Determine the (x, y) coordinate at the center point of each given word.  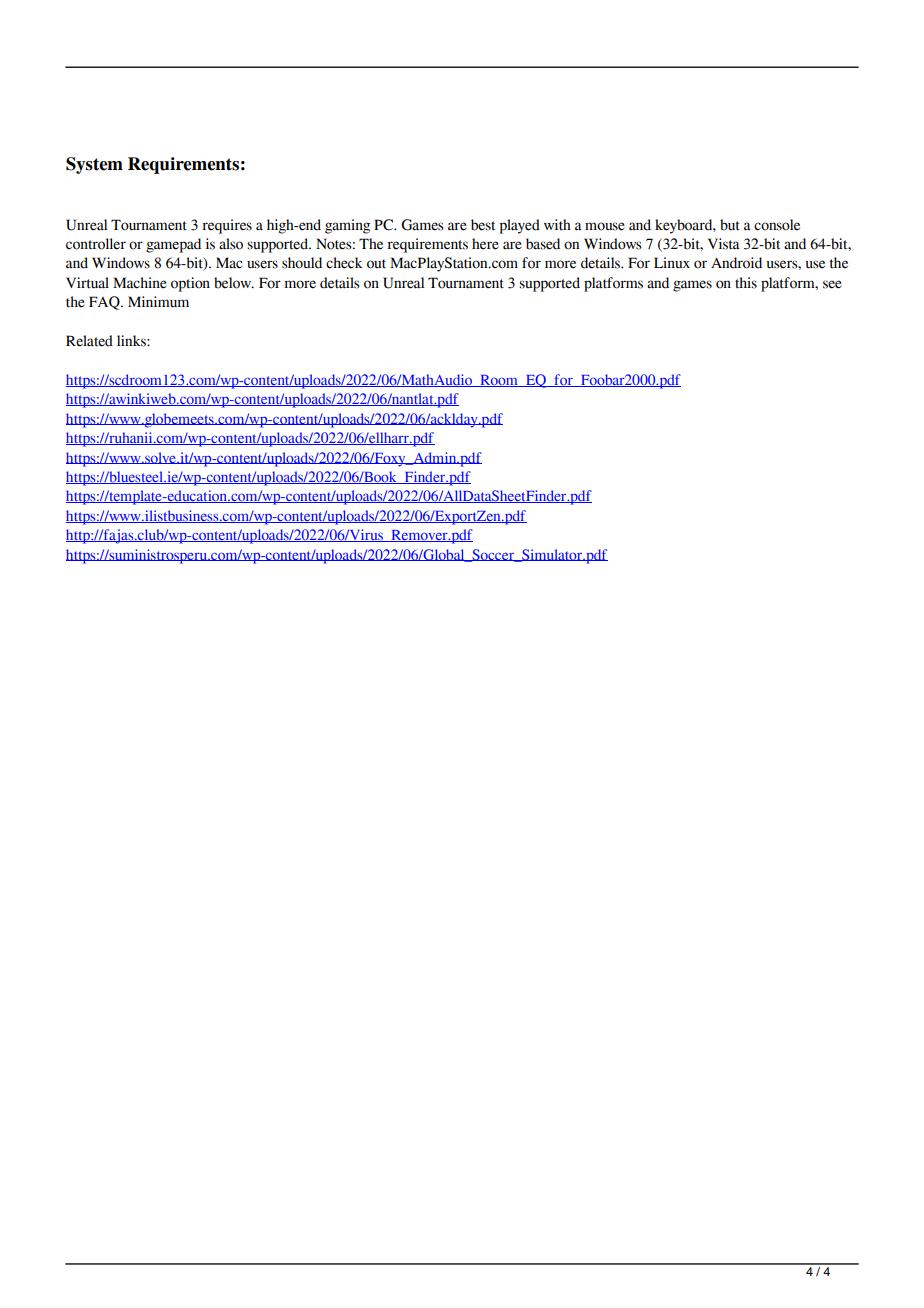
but (730, 225)
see (832, 284)
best (483, 225)
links (132, 341)
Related (89, 341)
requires (227, 226)
